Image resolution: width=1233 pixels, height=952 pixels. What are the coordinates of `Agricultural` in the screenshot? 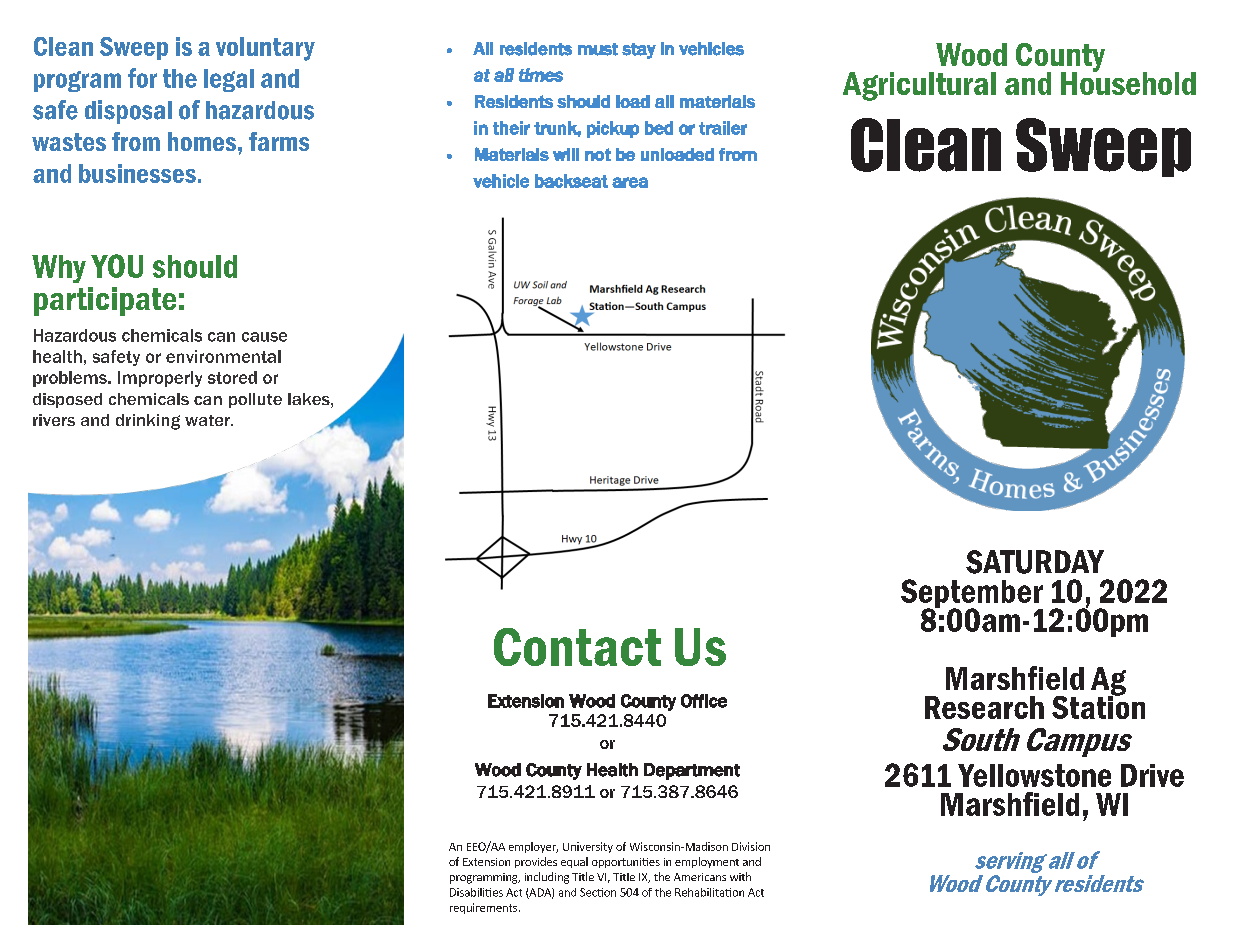 It's located at (919, 86).
